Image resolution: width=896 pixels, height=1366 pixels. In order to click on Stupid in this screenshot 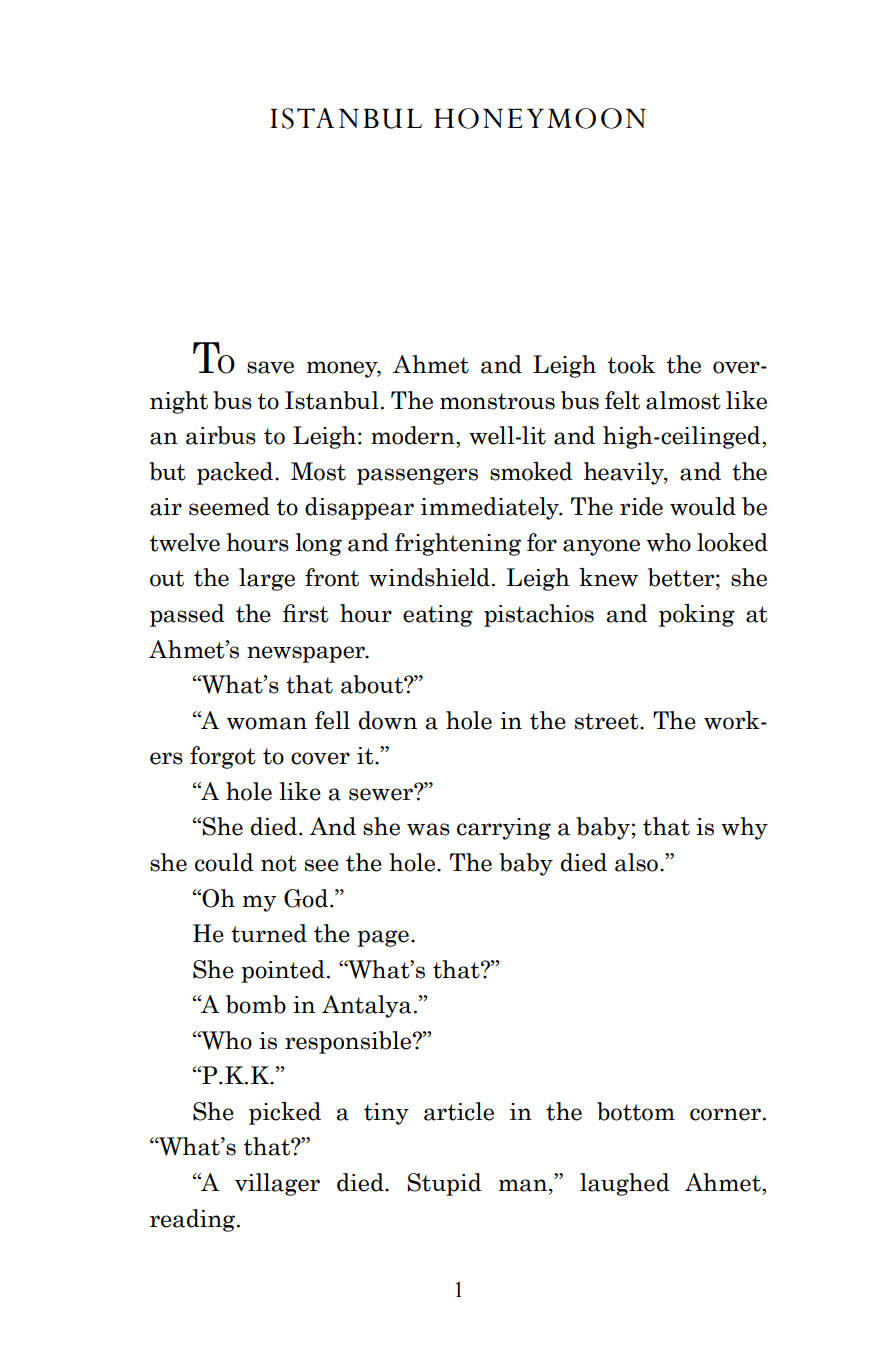, I will do `click(444, 1184)`.
